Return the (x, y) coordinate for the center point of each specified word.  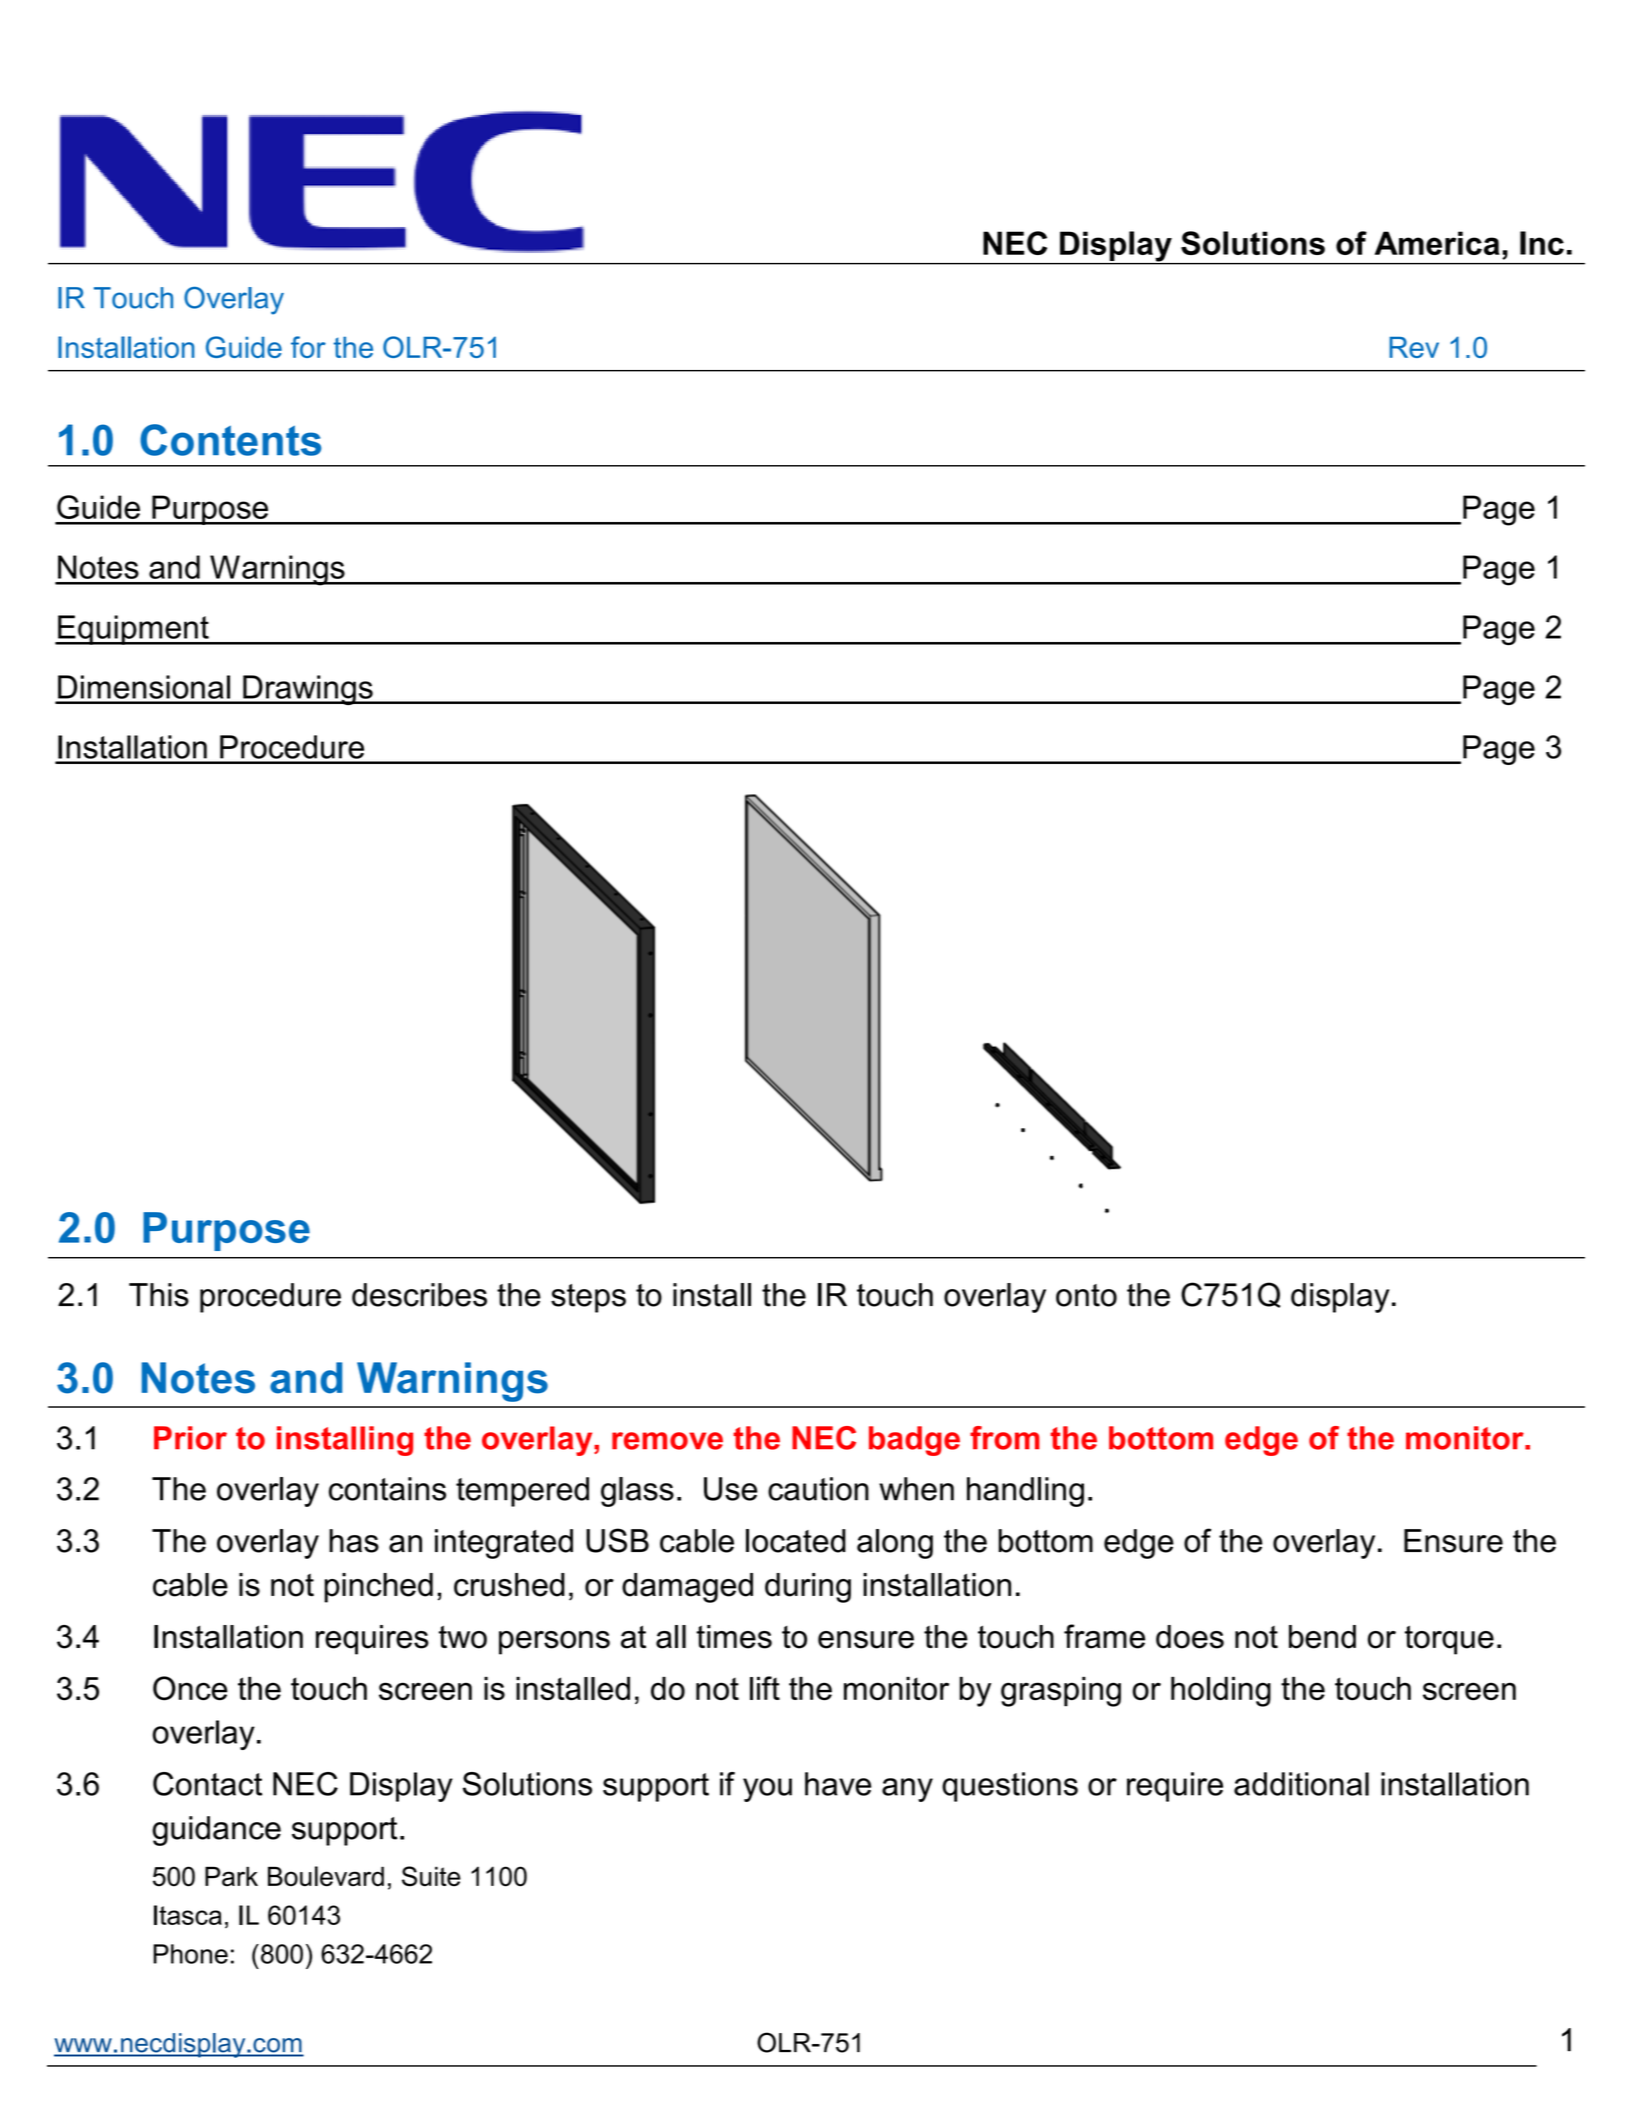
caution (818, 1489)
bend (1322, 1637)
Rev (1414, 347)
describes (419, 1295)
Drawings (308, 690)
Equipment (133, 630)
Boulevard (326, 1876)
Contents (230, 440)
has (354, 1541)
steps (588, 1298)
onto (1086, 1295)
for (308, 347)
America (1437, 243)
